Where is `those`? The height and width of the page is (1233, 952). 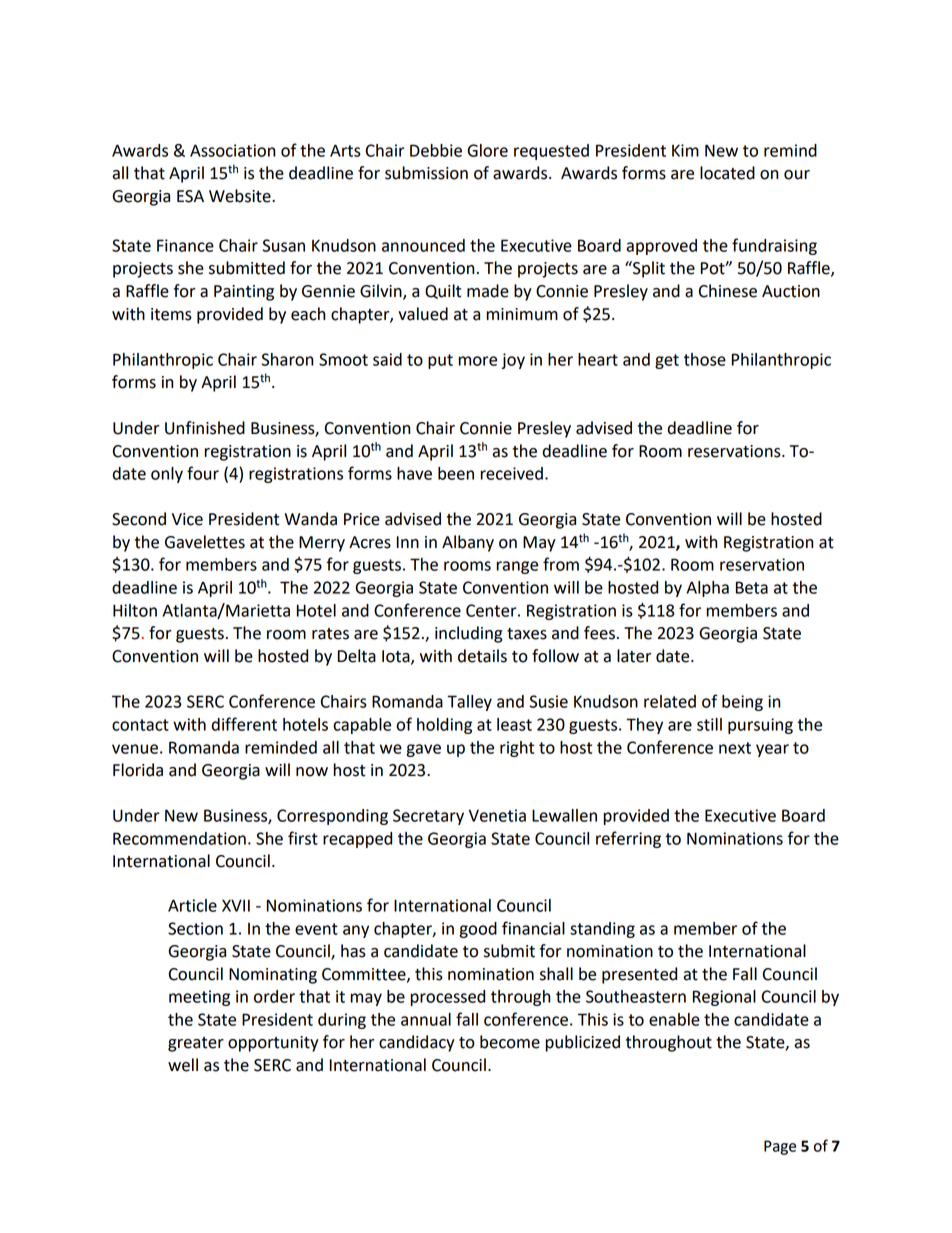
those is located at coordinates (705, 359).
